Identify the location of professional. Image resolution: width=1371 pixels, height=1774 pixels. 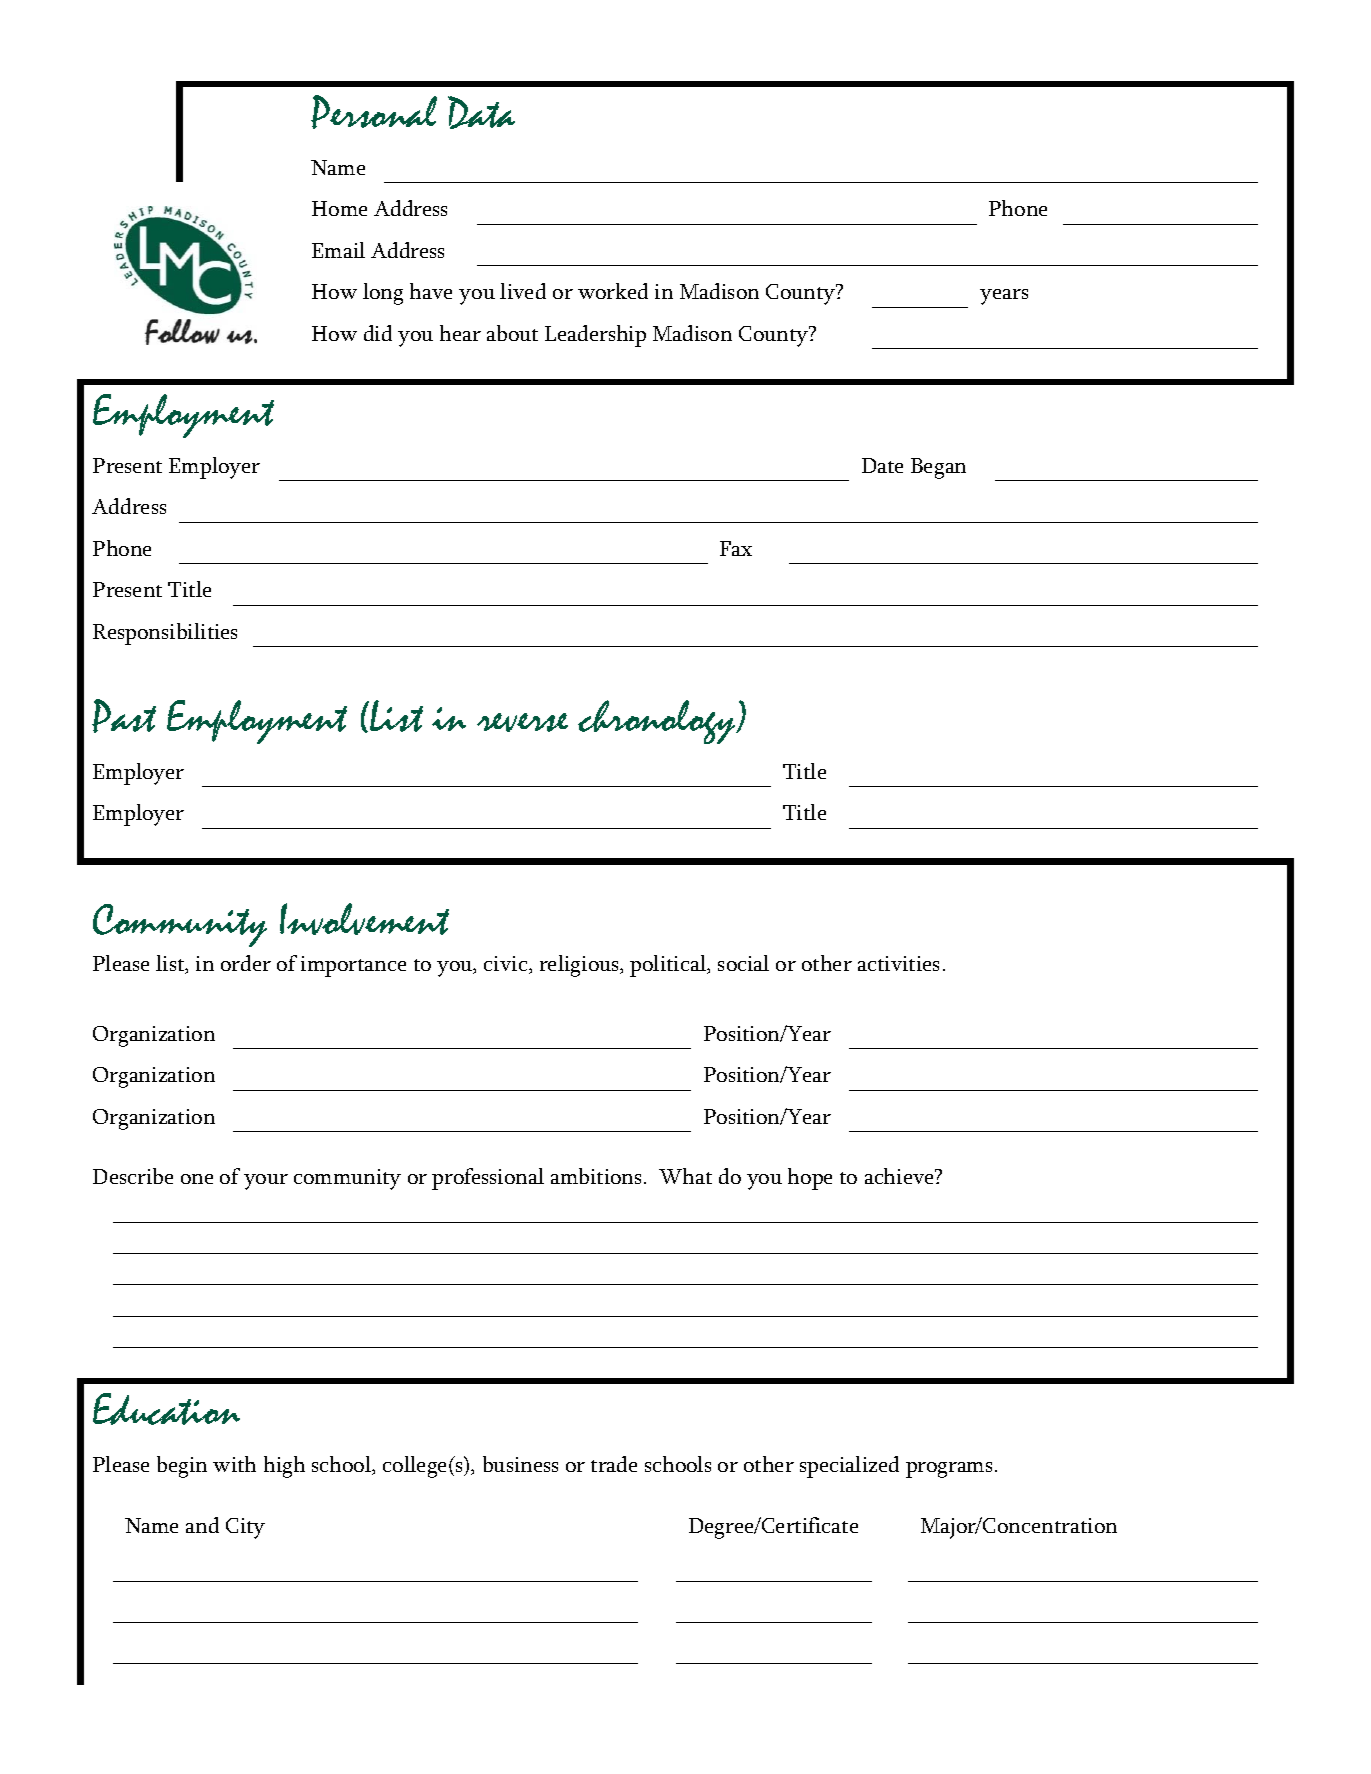
(488, 1179).
